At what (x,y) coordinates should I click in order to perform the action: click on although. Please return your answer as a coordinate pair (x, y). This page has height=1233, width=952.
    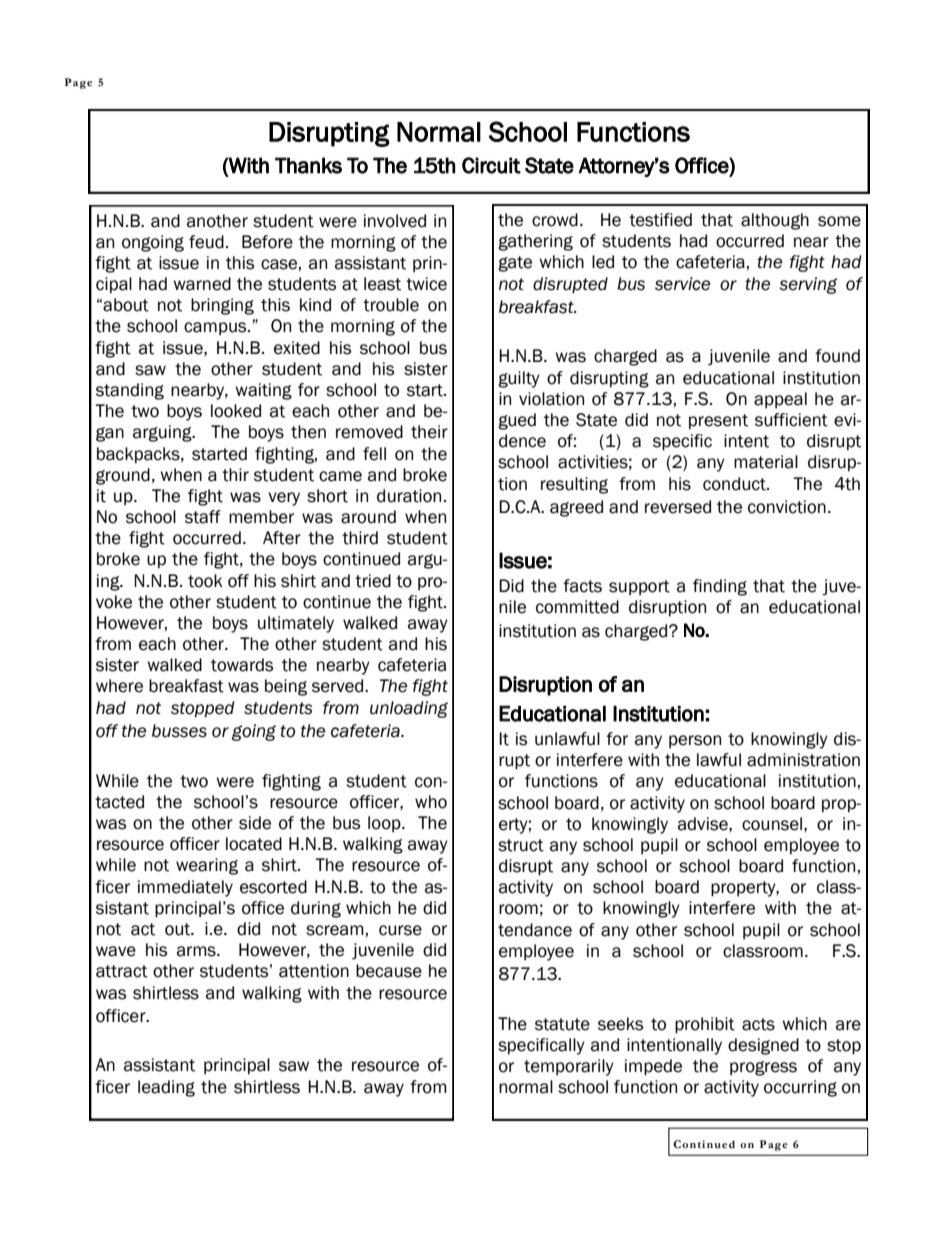
    Looking at the image, I should click on (775, 221).
